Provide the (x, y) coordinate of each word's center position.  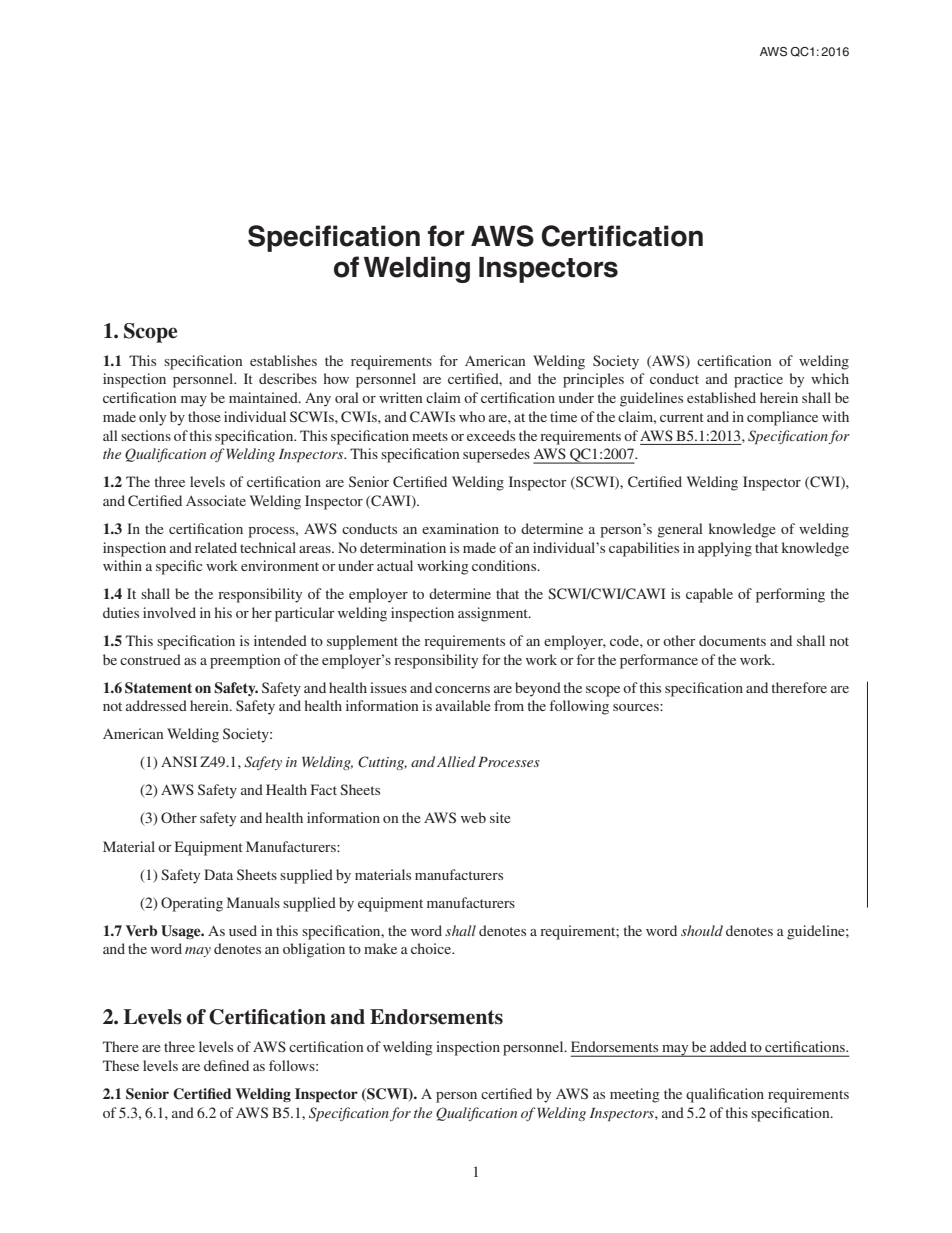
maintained (264, 397)
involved (169, 612)
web (473, 817)
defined (226, 1065)
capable (709, 595)
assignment (494, 614)
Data (218, 874)
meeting (635, 1095)
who (472, 416)
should (702, 930)
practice (758, 380)
